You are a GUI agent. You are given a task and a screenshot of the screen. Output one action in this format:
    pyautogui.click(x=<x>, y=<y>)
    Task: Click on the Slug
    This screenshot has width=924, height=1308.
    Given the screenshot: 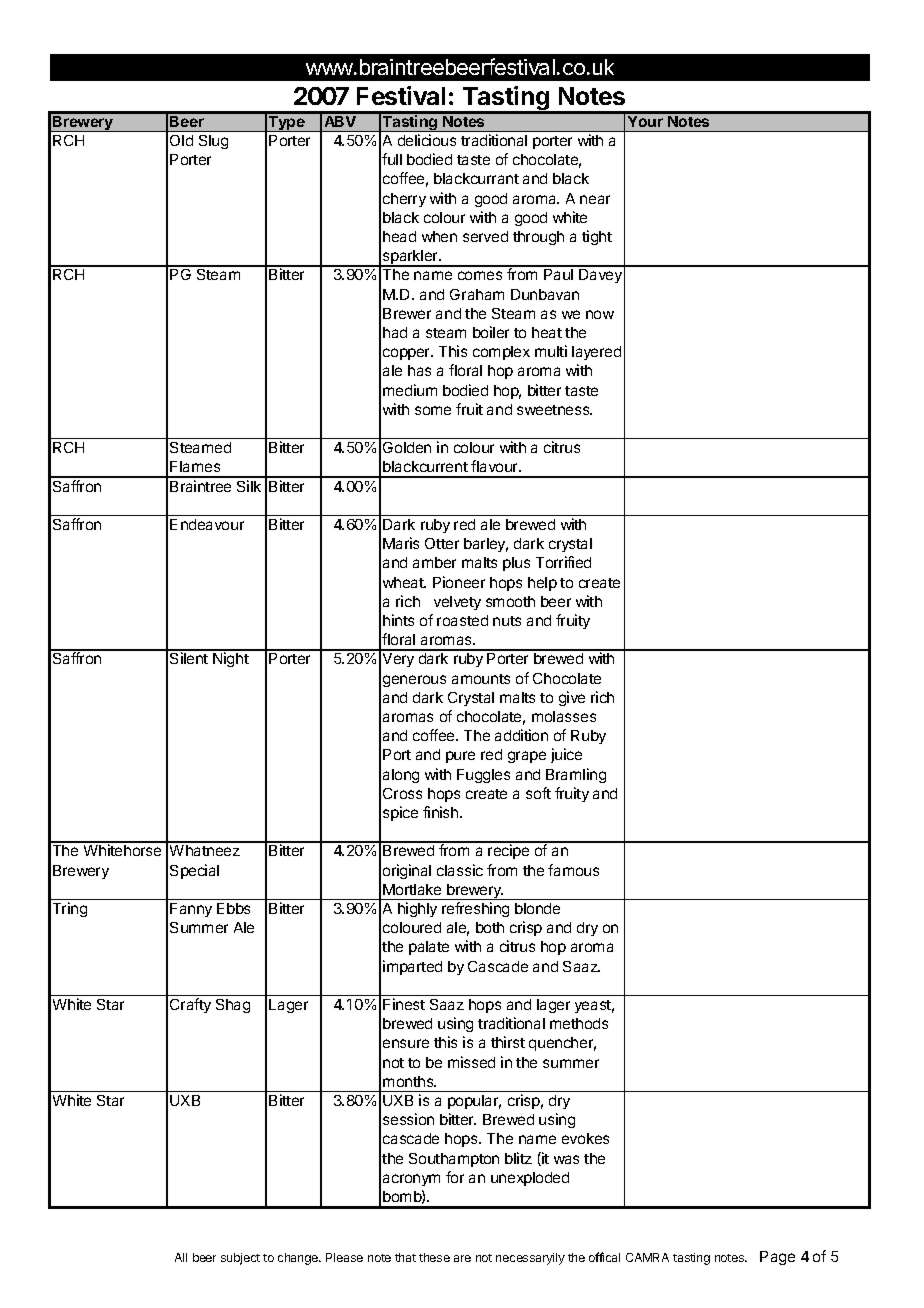 What is the action you would take?
    pyautogui.click(x=213, y=142)
